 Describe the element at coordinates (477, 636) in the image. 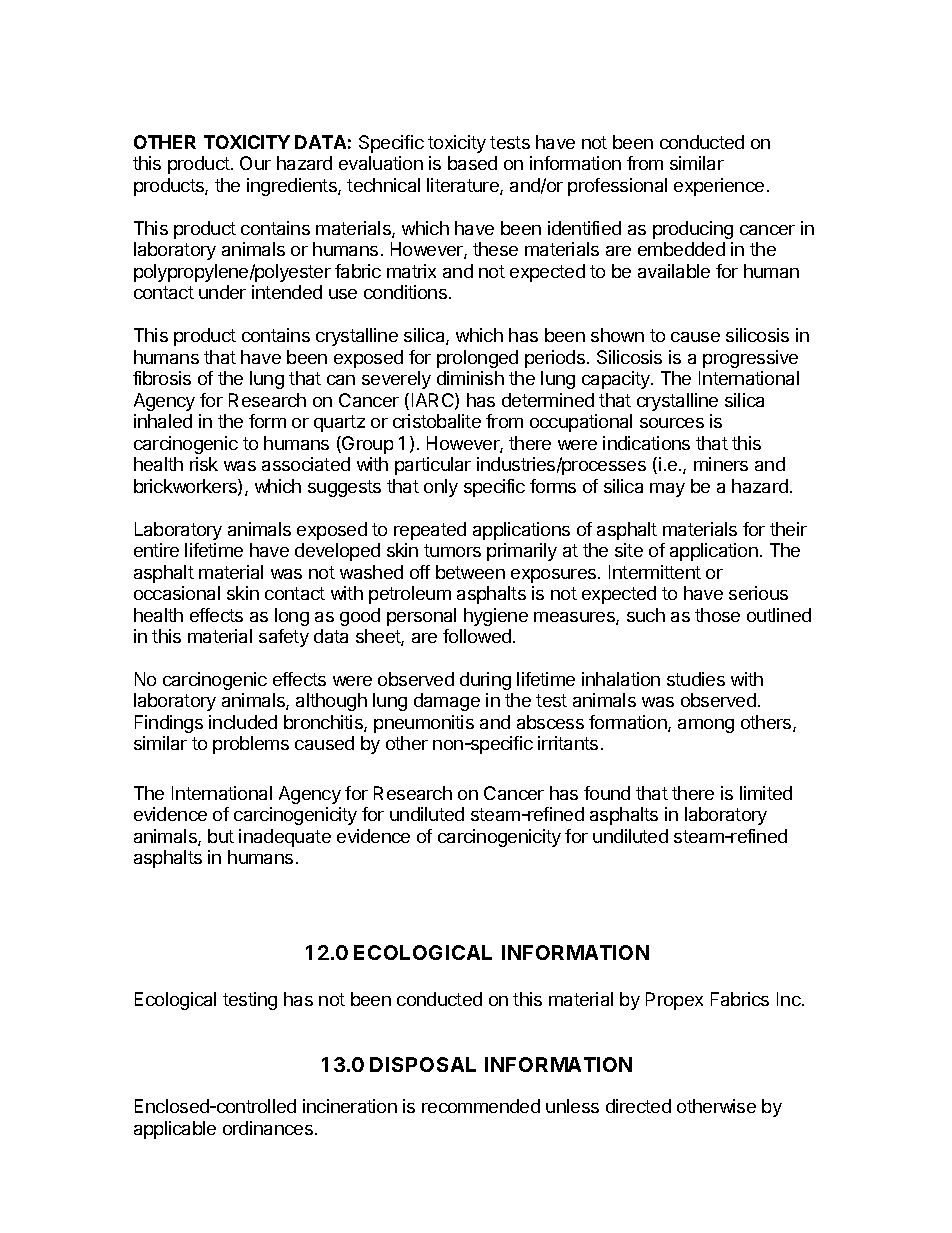

I see `followed` at that location.
